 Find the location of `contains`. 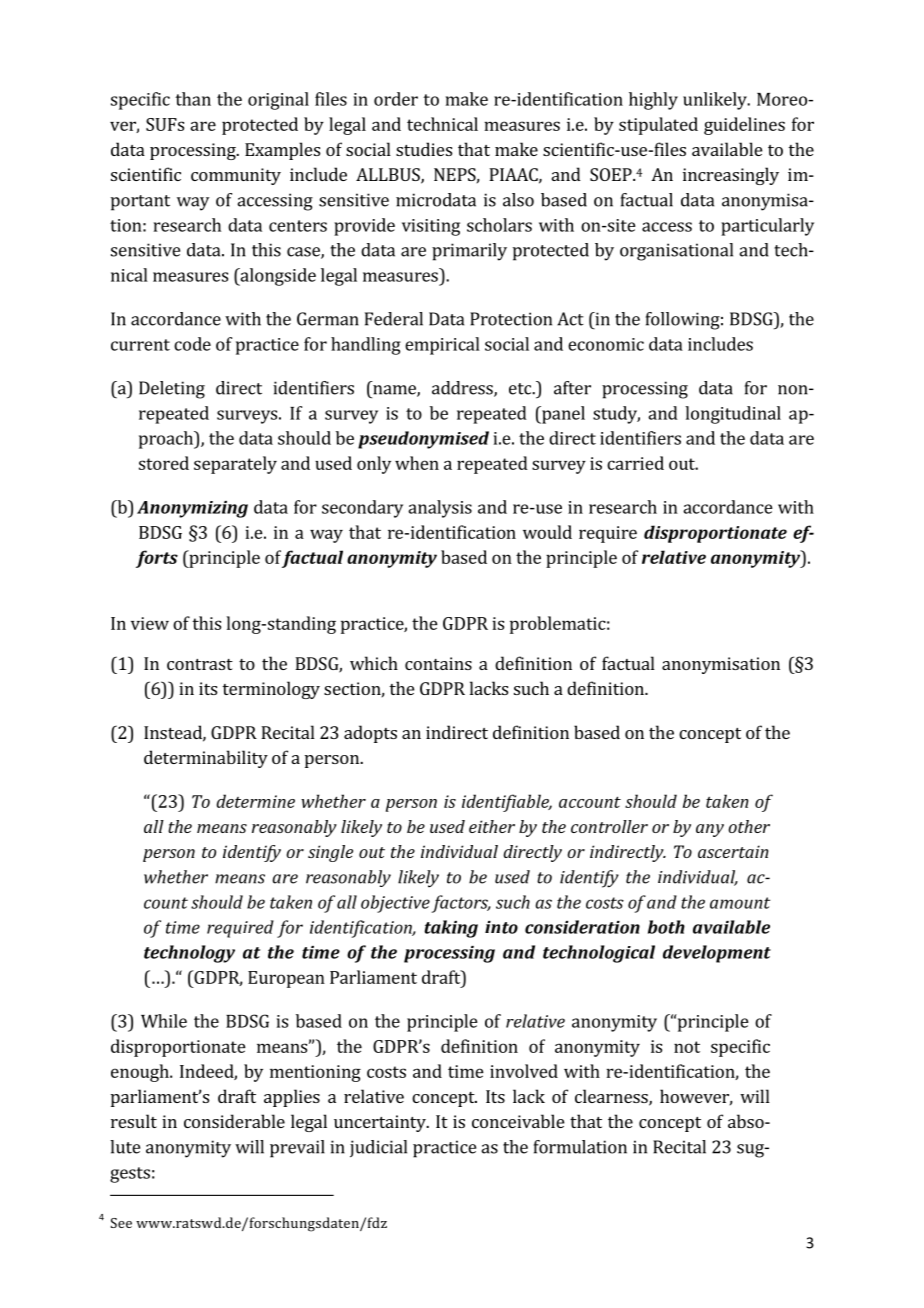

contains is located at coordinates (438, 663).
